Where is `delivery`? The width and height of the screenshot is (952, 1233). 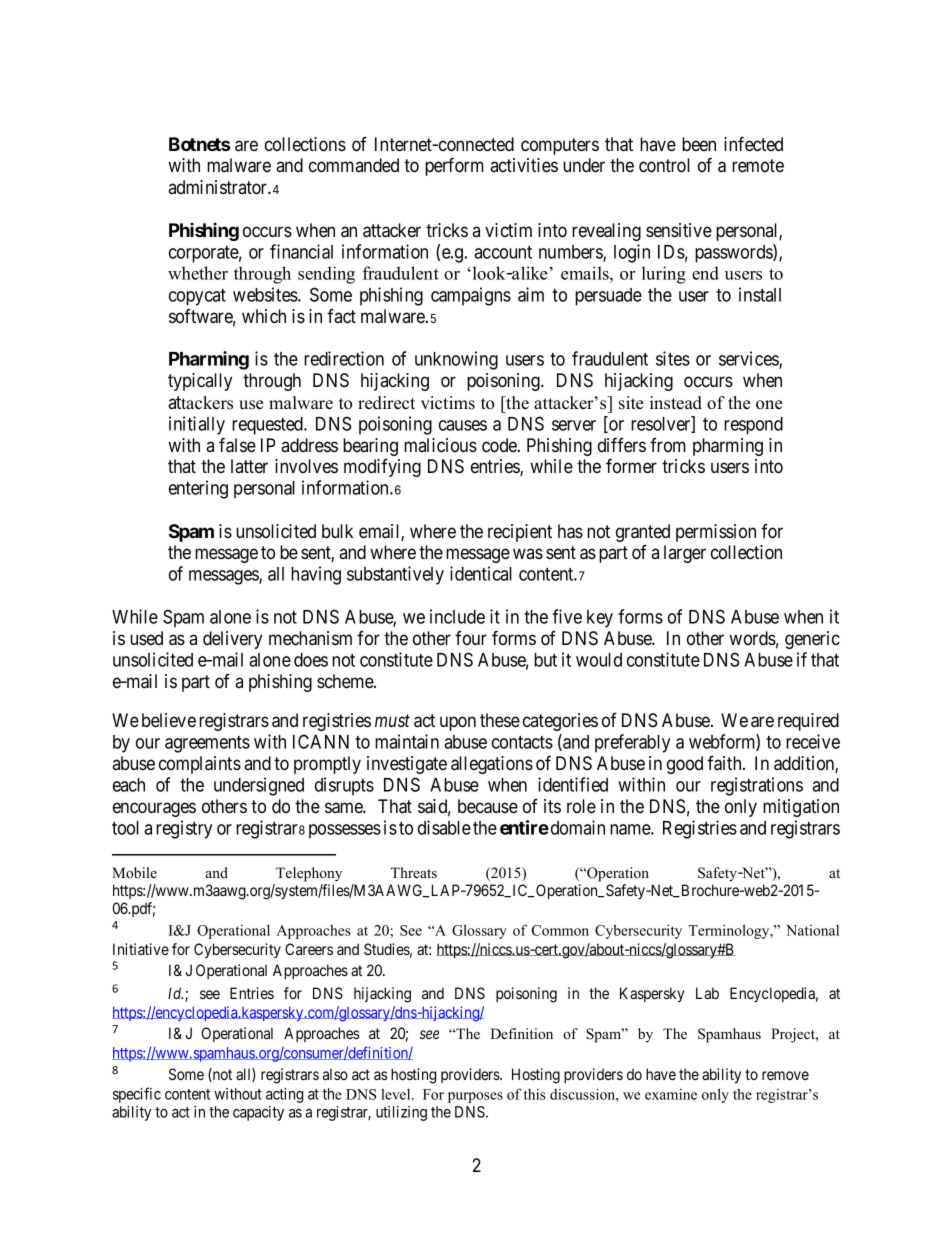 delivery is located at coordinates (232, 640).
